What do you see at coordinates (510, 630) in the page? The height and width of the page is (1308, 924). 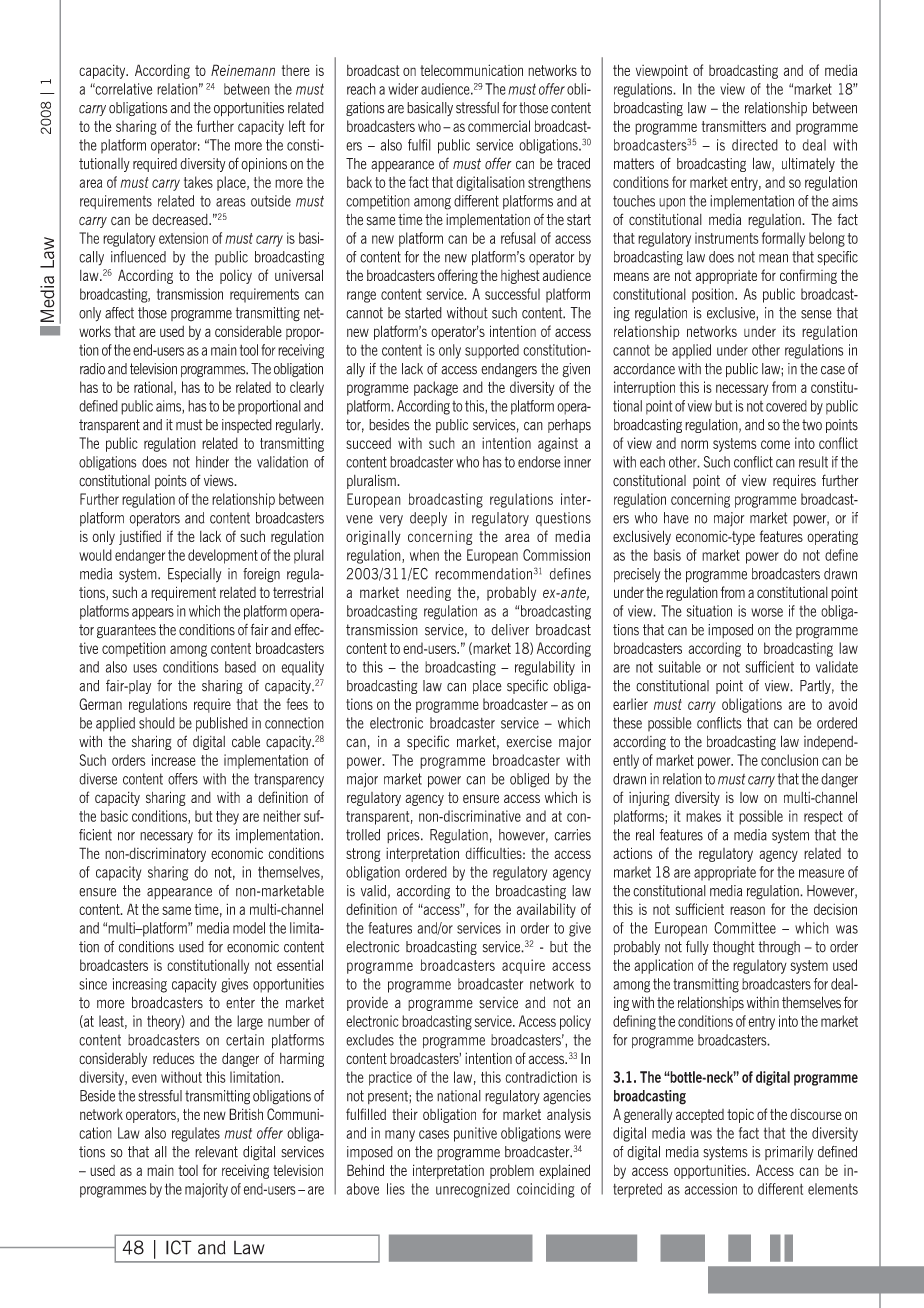 I see `deliver` at bounding box center [510, 630].
